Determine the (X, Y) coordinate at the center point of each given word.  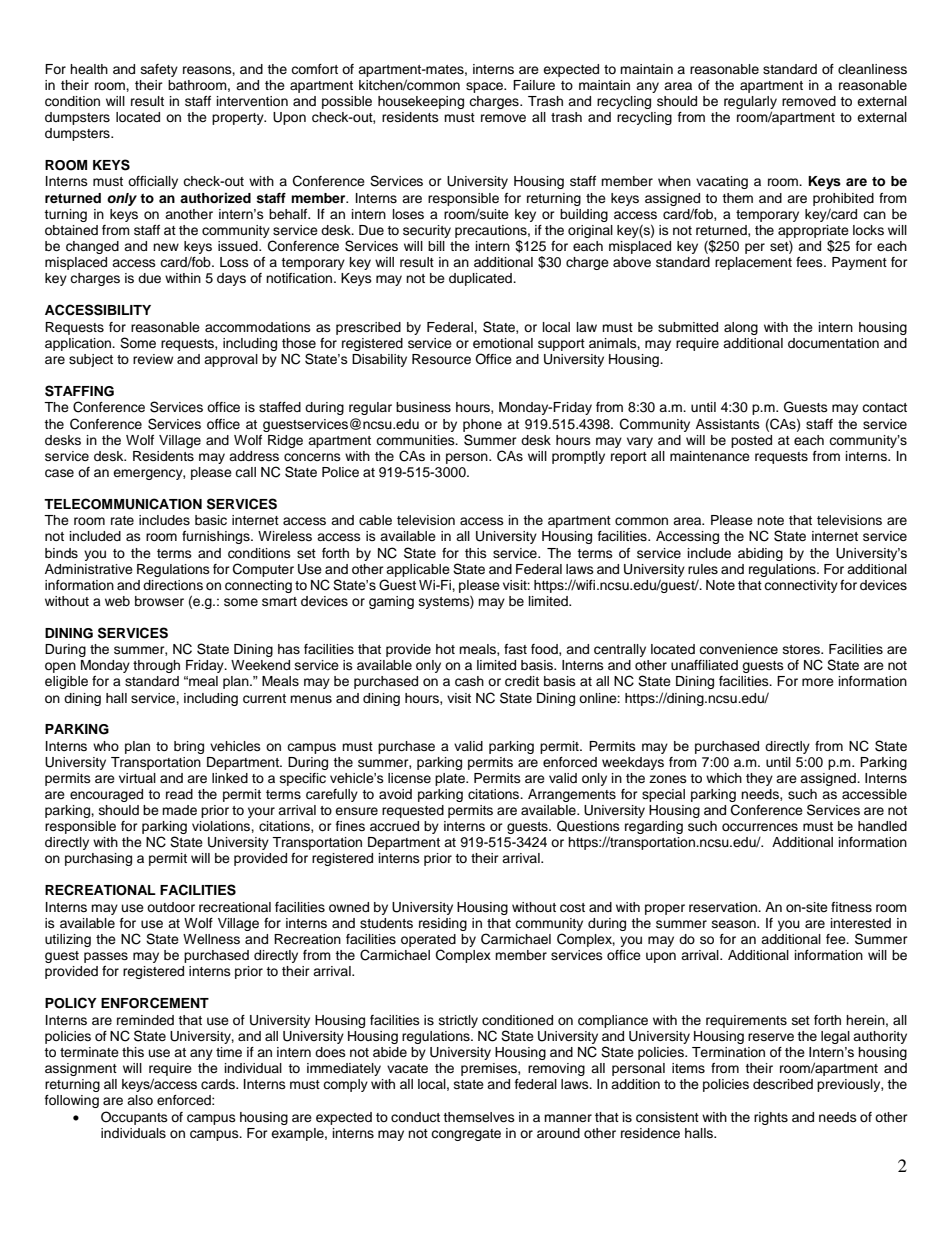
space (486, 87)
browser (159, 601)
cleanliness (872, 69)
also (140, 1100)
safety (159, 70)
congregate (466, 1135)
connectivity (801, 586)
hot (445, 649)
